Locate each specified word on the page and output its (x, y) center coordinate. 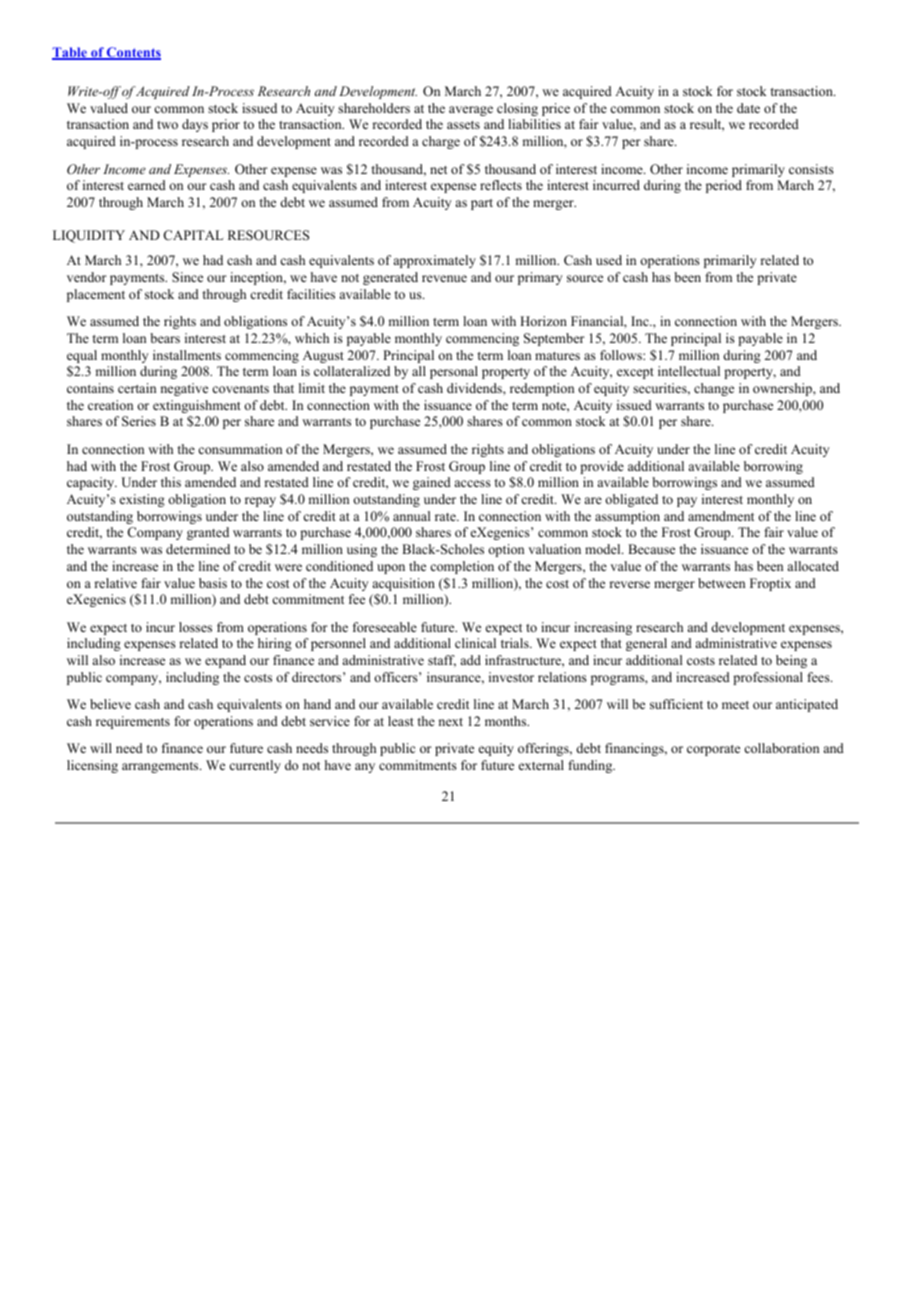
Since (187, 277)
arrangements (161, 767)
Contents (133, 53)
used (609, 260)
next (450, 722)
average (471, 111)
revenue (444, 278)
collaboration (781, 748)
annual (412, 516)
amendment (721, 516)
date (748, 108)
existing (142, 500)
